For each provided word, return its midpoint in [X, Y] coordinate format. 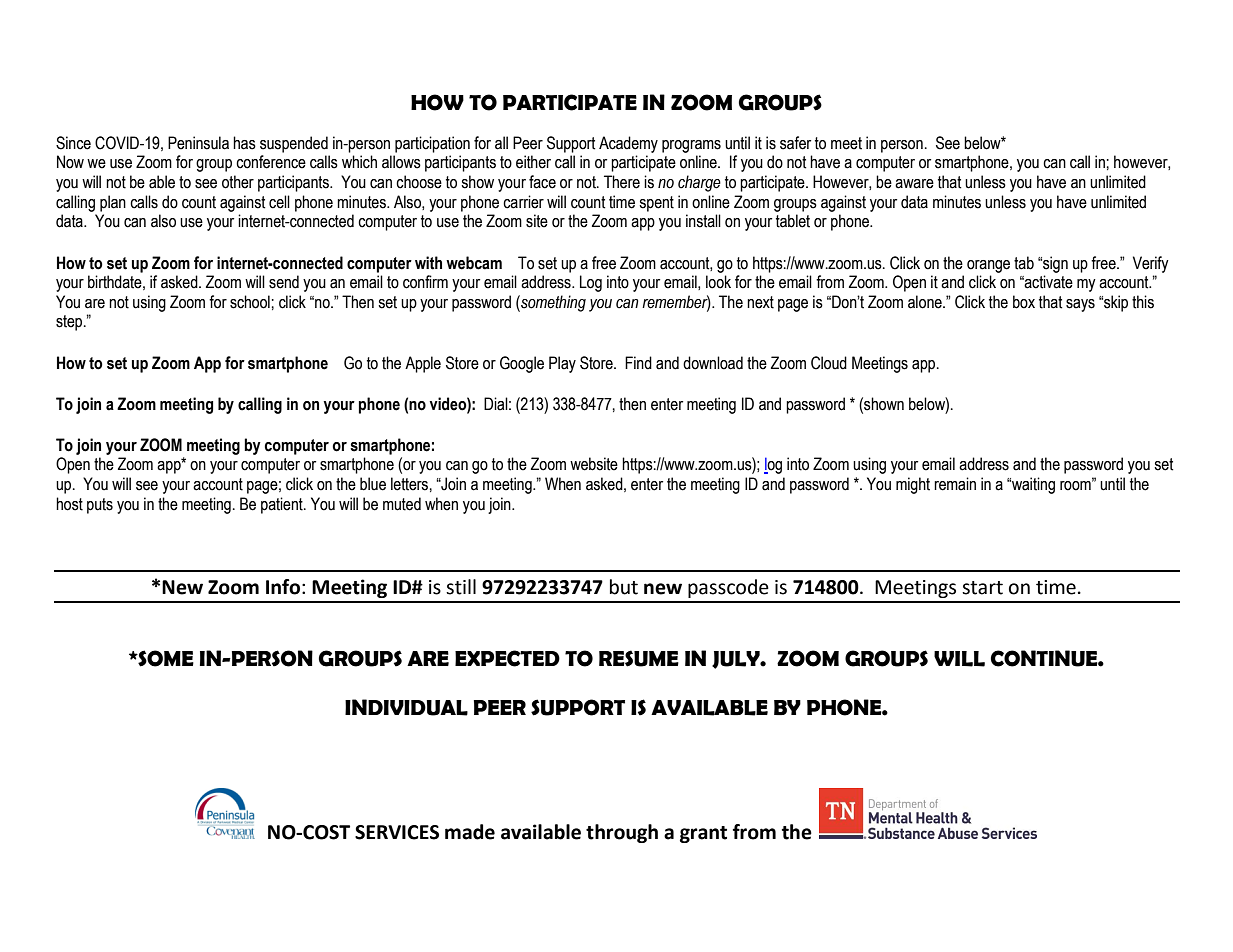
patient [283, 505]
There [622, 182]
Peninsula [198, 143]
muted [402, 504]
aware [914, 184]
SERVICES [397, 832]
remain [955, 484]
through [622, 833]
